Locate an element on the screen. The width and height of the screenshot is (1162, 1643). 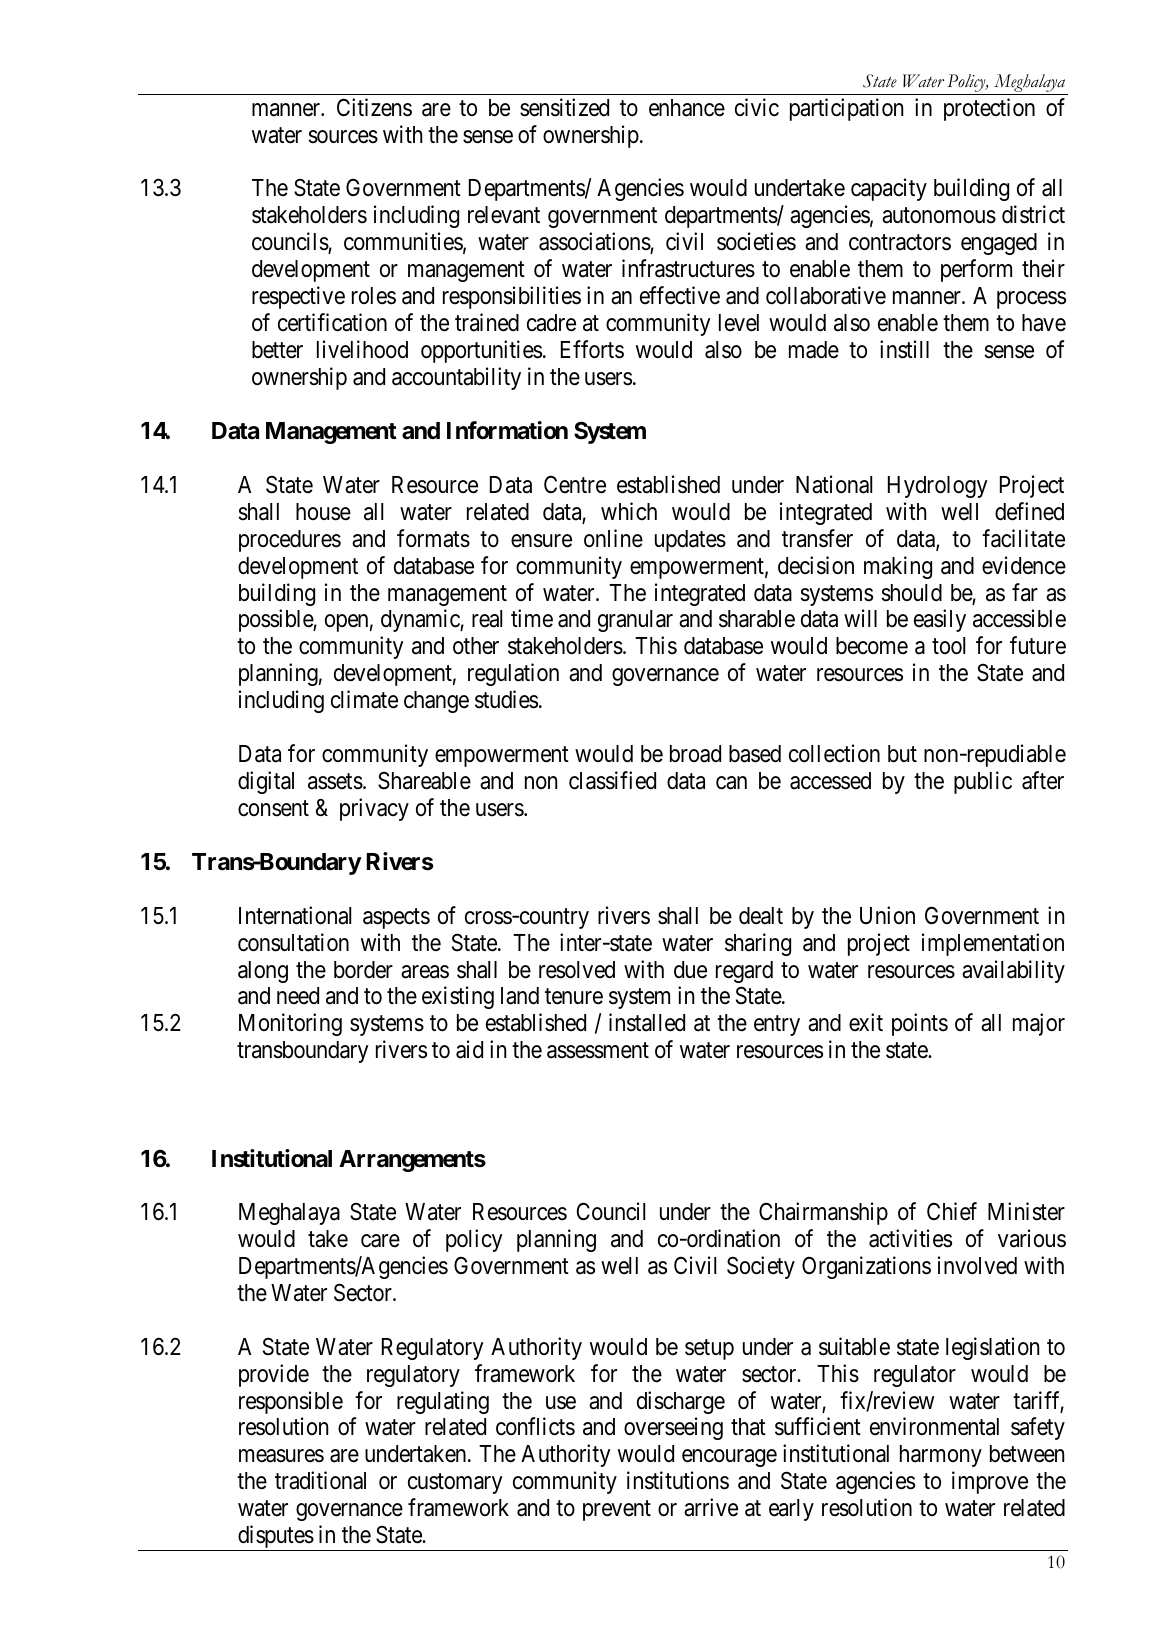
institutions is located at coordinates (678, 1480).
